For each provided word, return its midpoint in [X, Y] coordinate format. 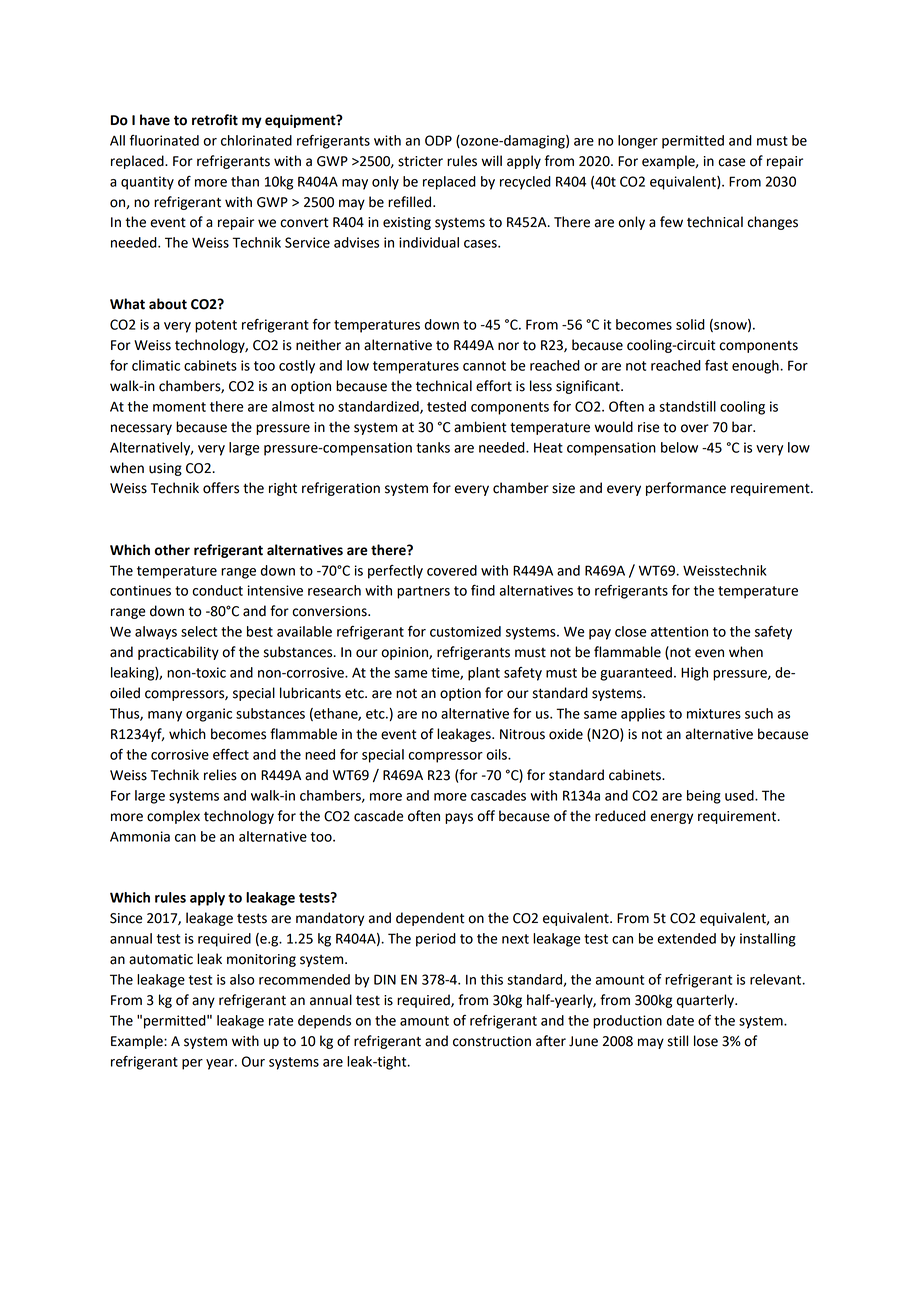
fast [716, 365]
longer [638, 142]
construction [492, 1041]
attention [679, 631]
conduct [217, 590]
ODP [438, 140]
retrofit [215, 120]
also [242, 979]
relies [220, 775]
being [704, 797]
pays [459, 818]
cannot [484, 366]
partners [423, 592]
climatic [156, 365]
